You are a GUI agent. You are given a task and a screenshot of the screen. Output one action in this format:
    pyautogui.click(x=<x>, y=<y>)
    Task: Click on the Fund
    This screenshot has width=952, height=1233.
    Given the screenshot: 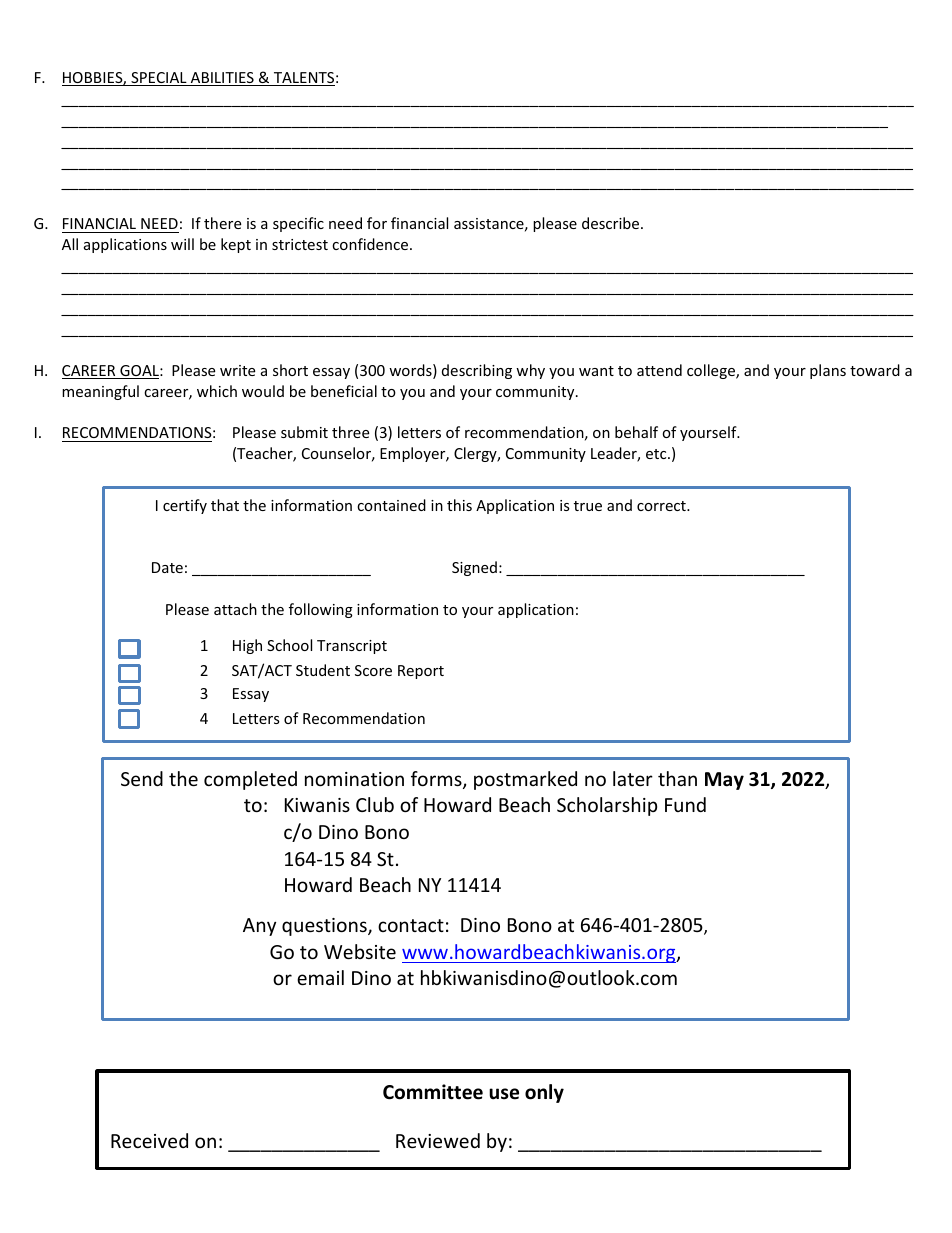 What is the action you would take?
    pyautogui.click(x=685, y=804)
